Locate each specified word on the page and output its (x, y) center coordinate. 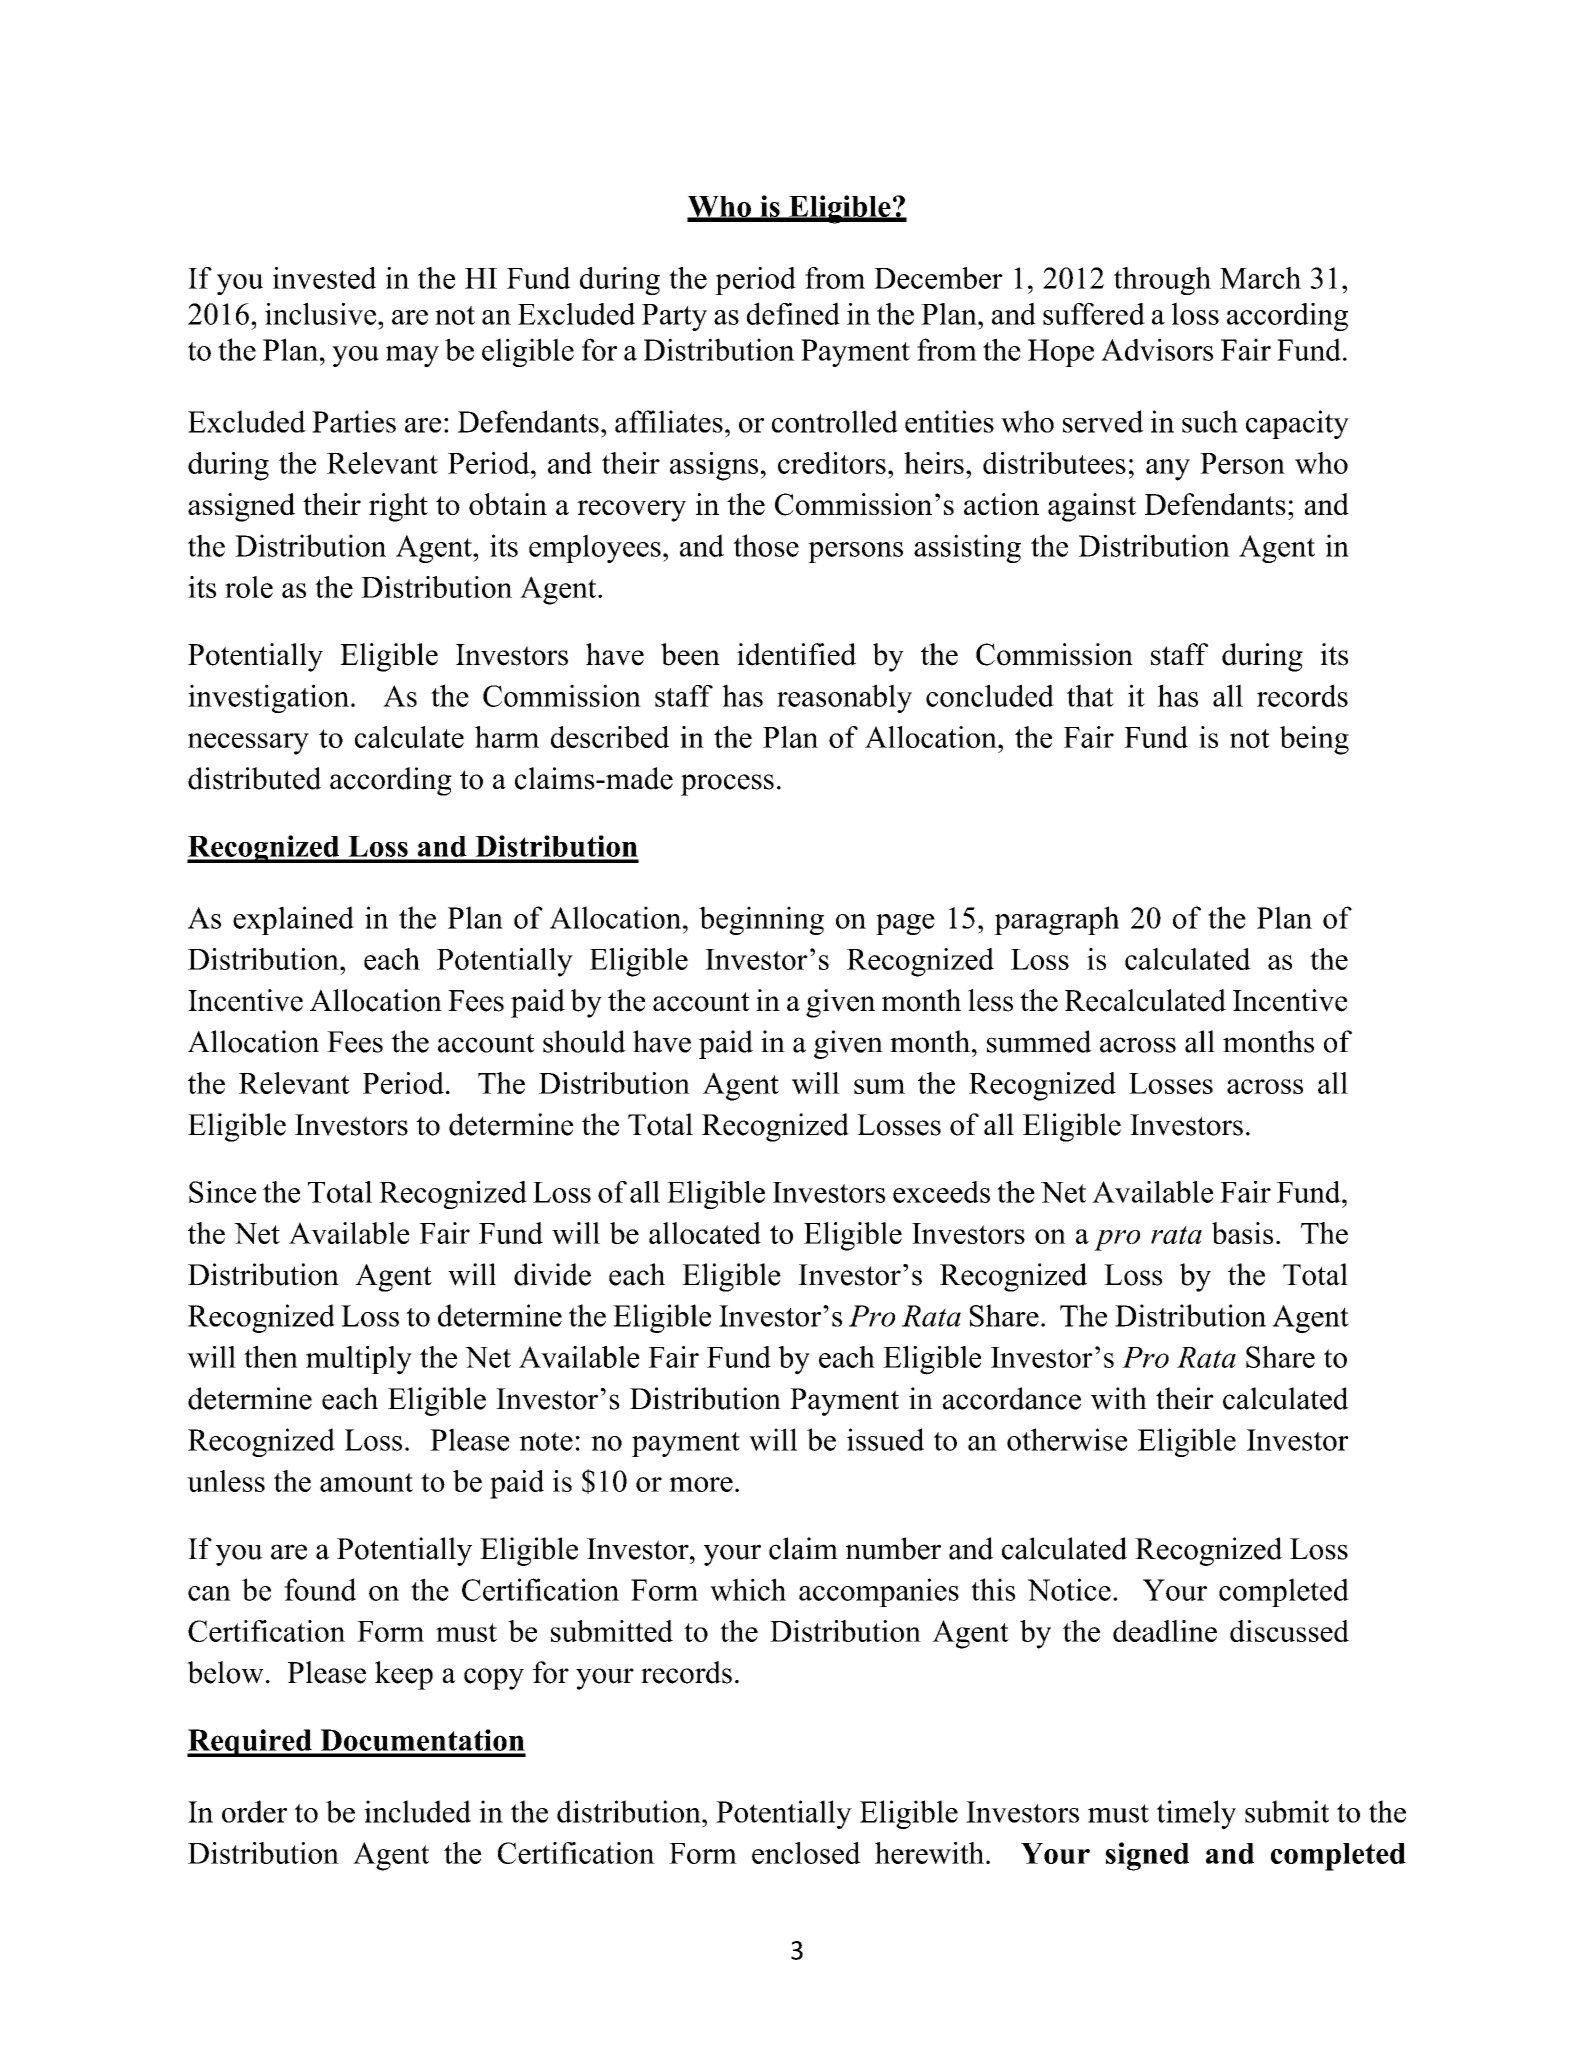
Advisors (1157, 349)
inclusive (322, 313)
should (584, 1041)
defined (793, 313)
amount (366, 1482)
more (701, 1484)
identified (796, 654)
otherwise (1067, 1439)
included (417, 1811)
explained (293, 920)
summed (1039, 1041)
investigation (268, 698)
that (1090, 695)
